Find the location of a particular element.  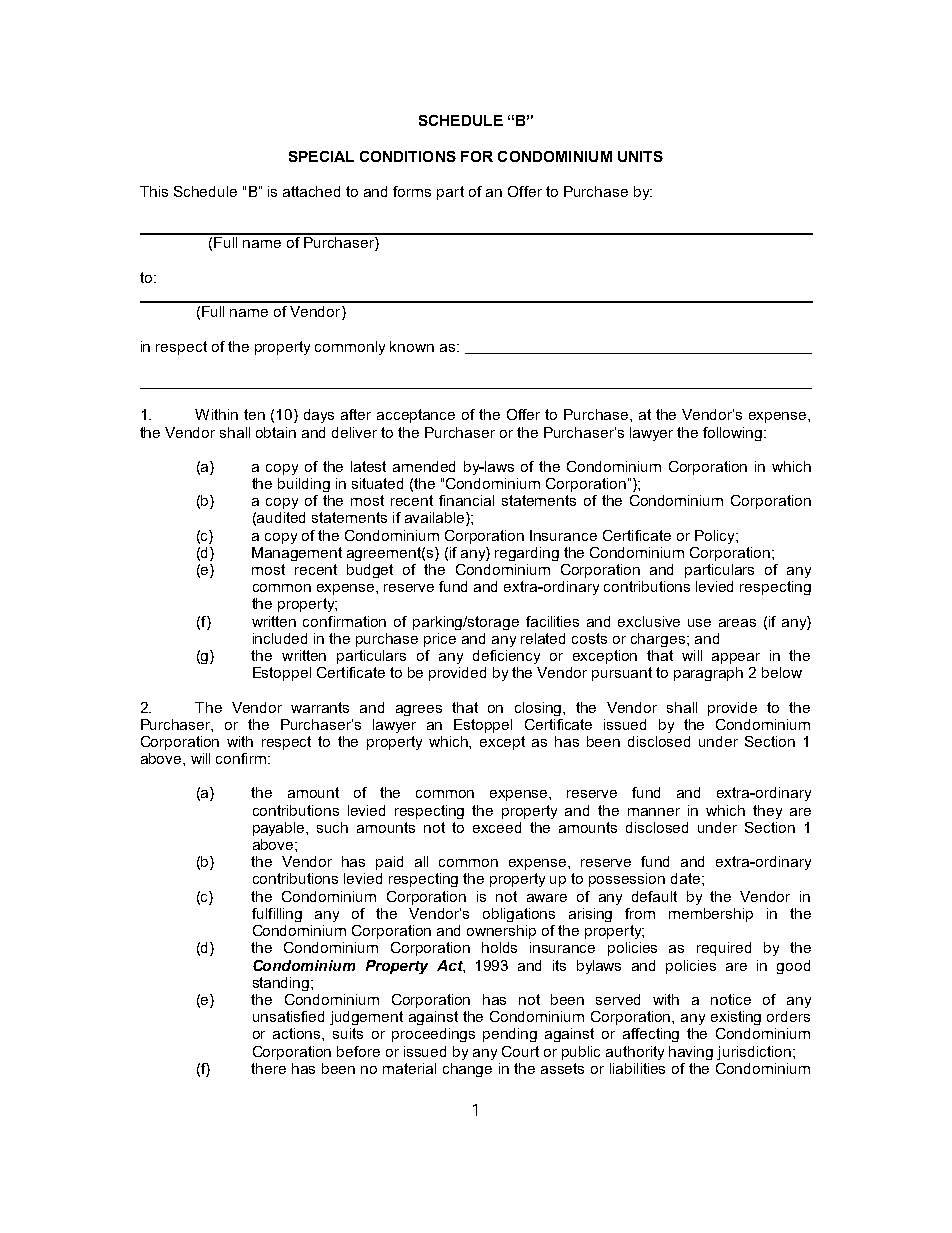

payable is located at coordinates (280, 829).
